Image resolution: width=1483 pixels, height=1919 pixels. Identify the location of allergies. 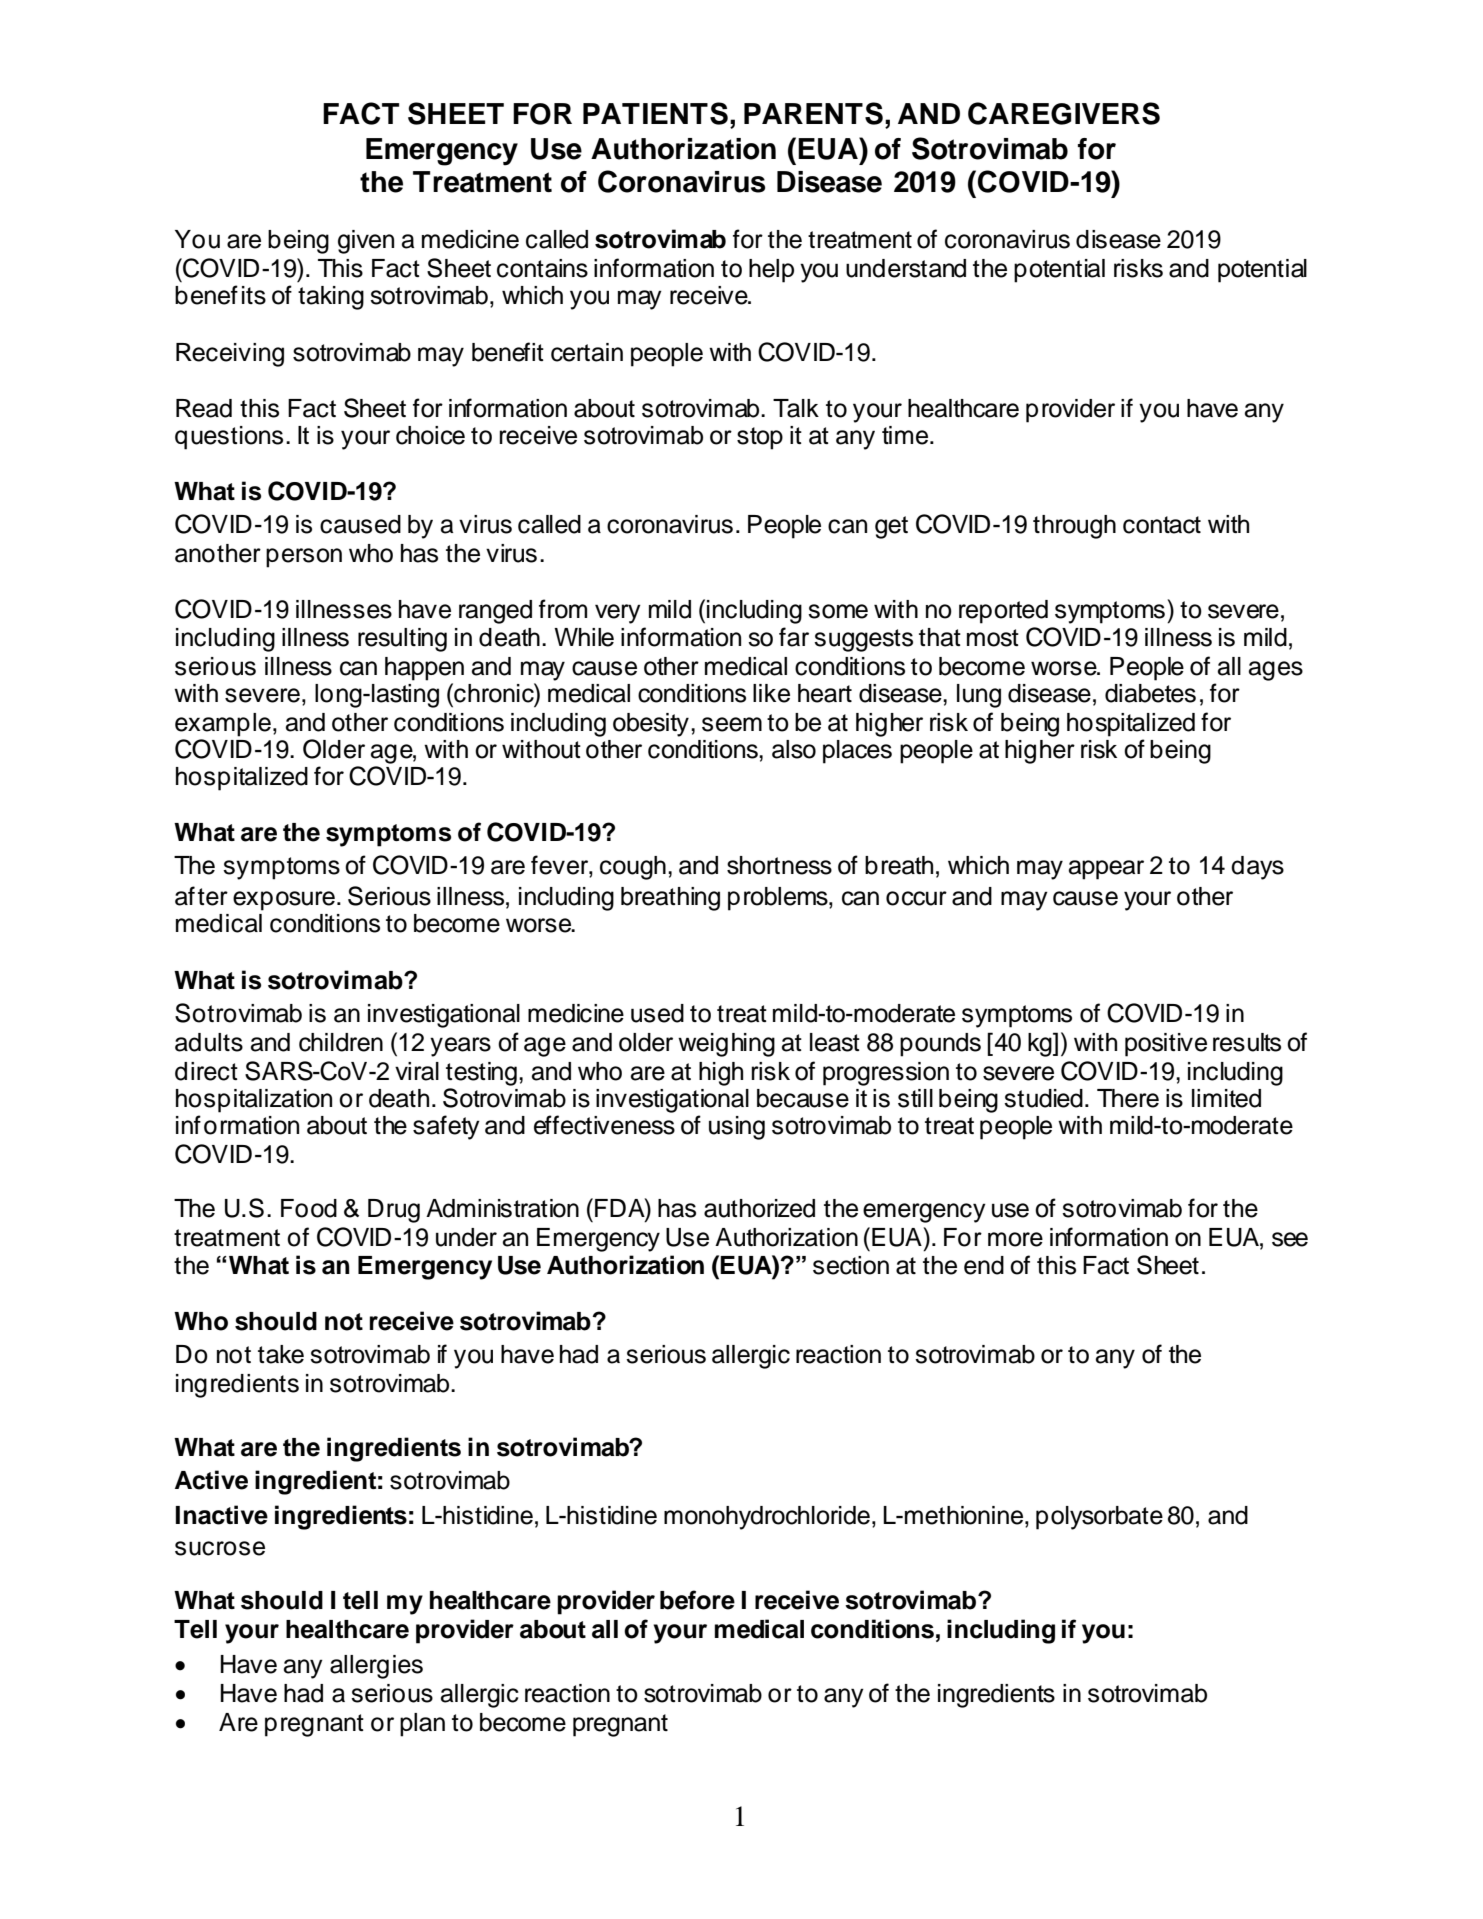
(376, 1667).
